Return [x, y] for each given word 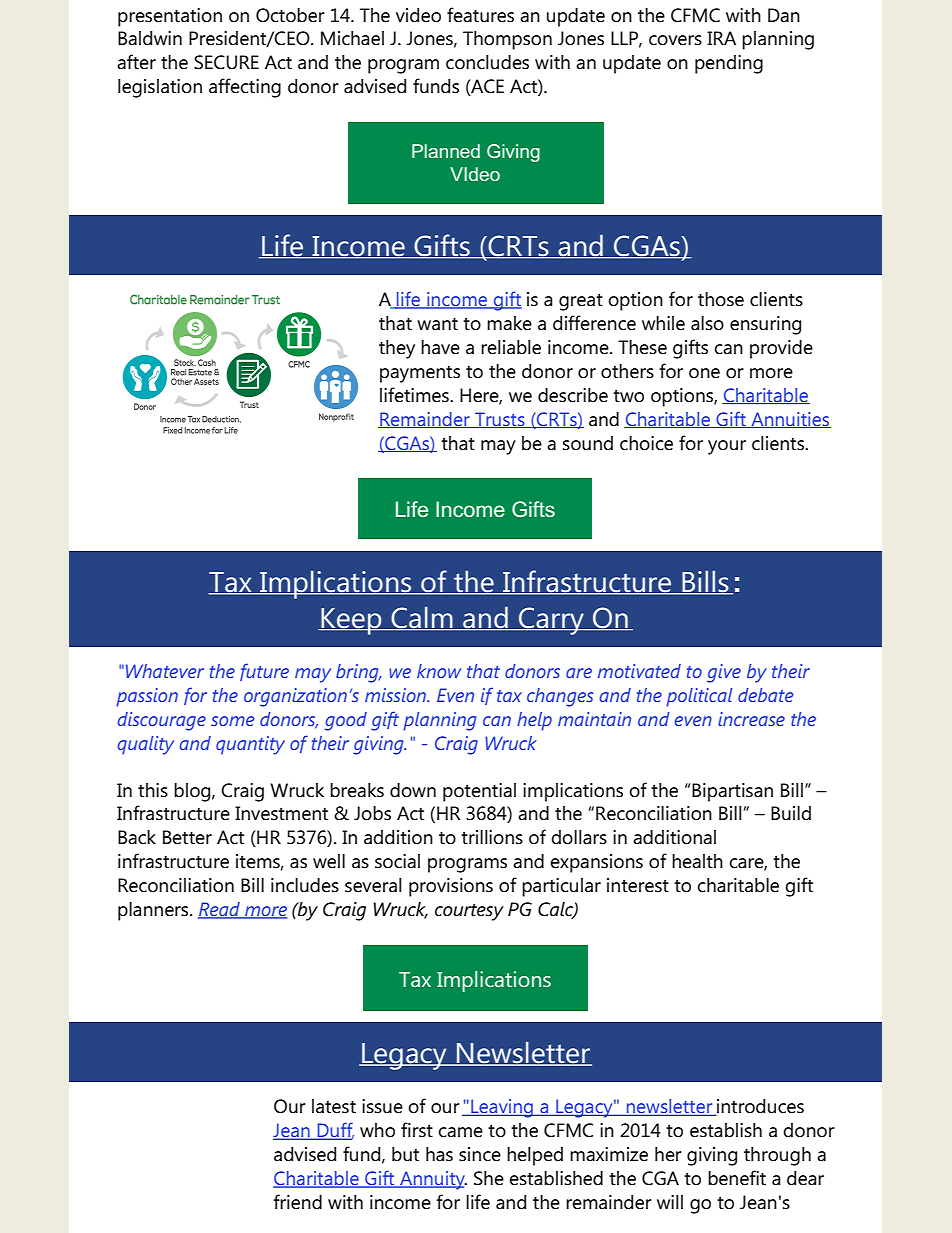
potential [479, 792]
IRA [721, 38]
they [397, 349]
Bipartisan [732, 792]
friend [297, 1202]
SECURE [226, 62]
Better [187, 837]
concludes [487, 62]
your [727, 447]
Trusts [500, 420]
